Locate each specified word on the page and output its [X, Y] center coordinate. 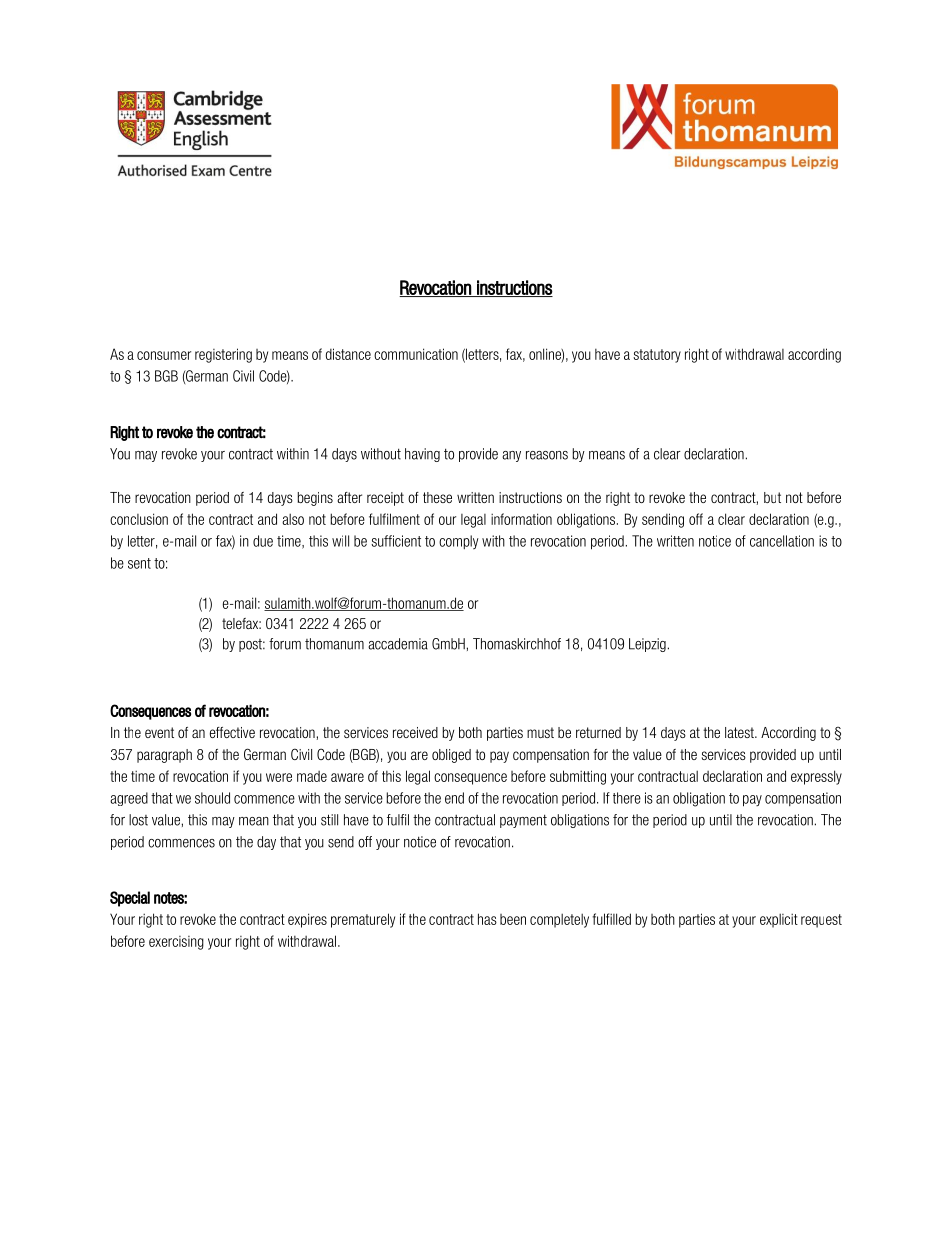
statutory [657, 356]
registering [223, 355]
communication [416, 354]
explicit [779, 920]
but [772, 497]
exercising [176, 943]
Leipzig [647, 645]
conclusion [139, 519]
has [487, 919]
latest [740, 732]
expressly [816, 777]
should [212, 798]
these [437, 497]
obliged [451, 756]
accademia [398, 644]
